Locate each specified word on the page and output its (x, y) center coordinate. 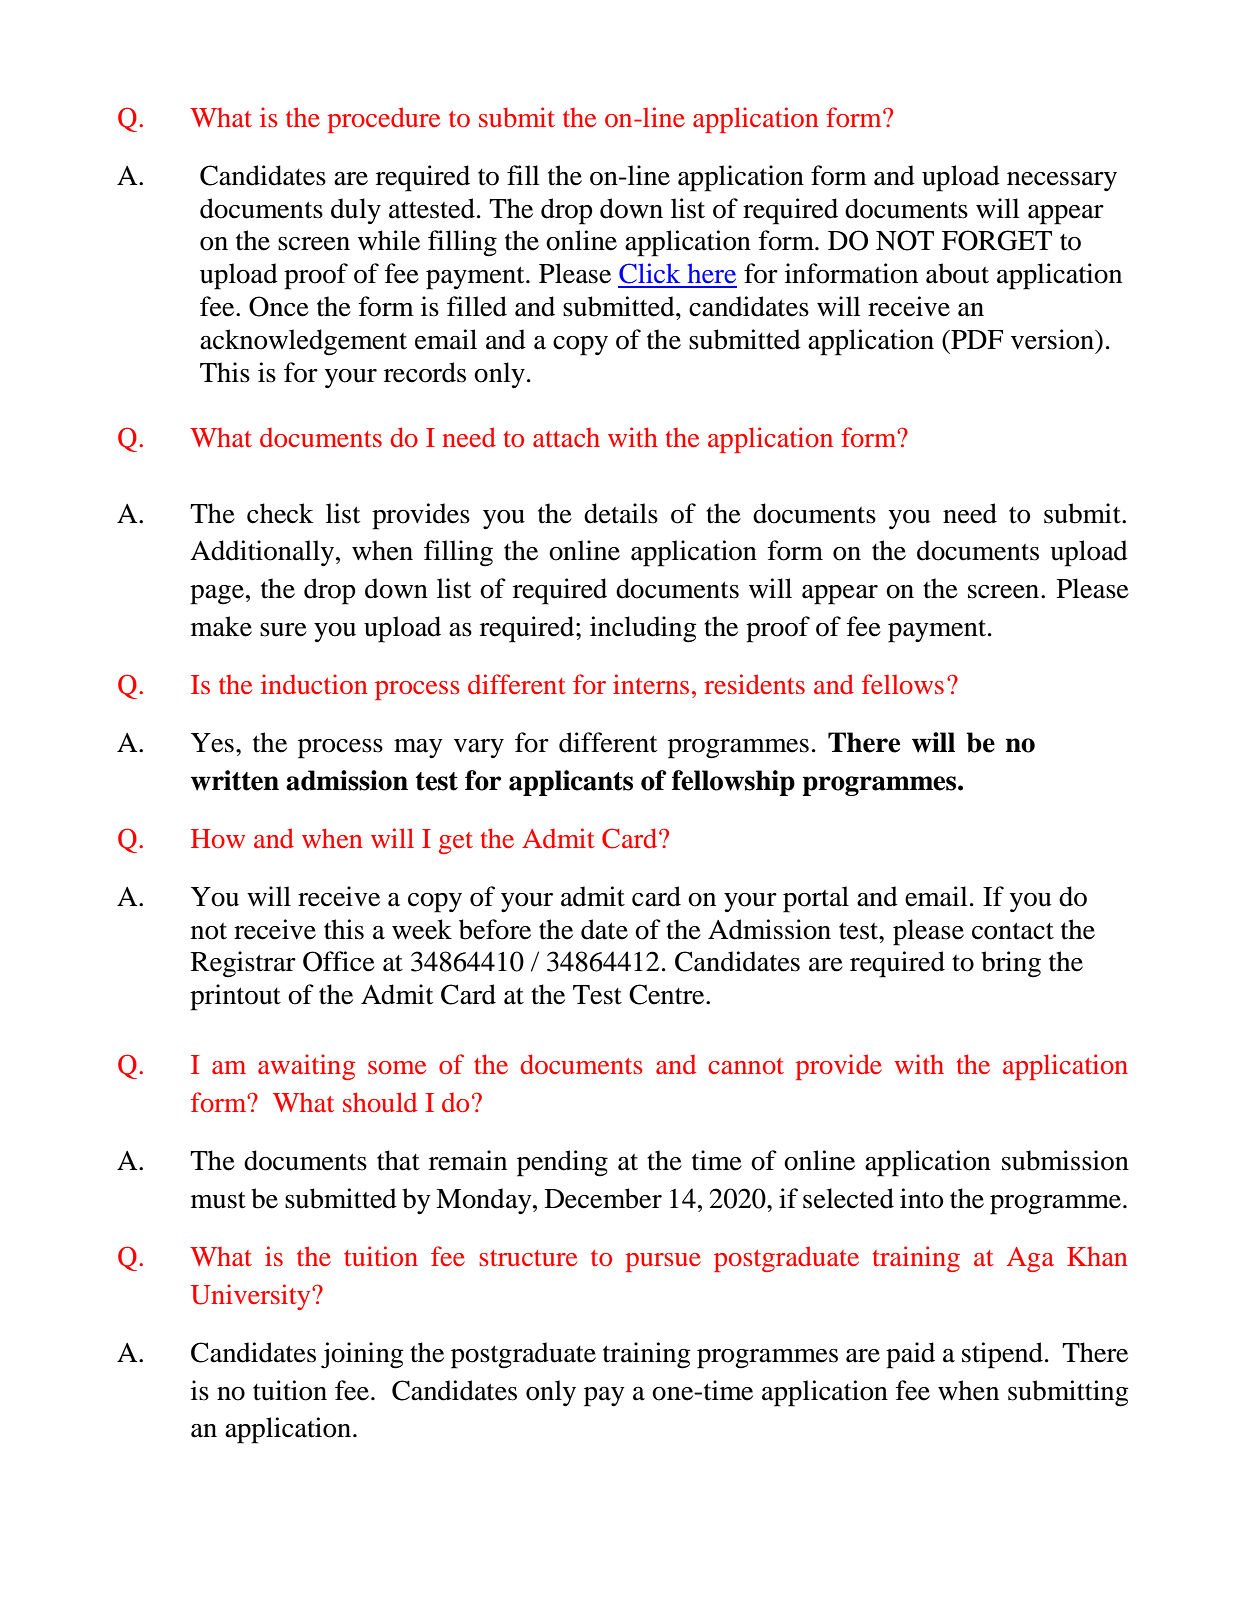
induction (314, 684)
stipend (1002, 1355)
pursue (663, 1262)
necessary (1062, 181)
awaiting (306, 1067)
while (389, 240)
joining (362, 1355)
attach (566, 437)
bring (1011, 964)
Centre (668, 994)
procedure (384, 120)
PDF (976, 339)
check (280, 513)
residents (754, 684)
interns (651, 684)
